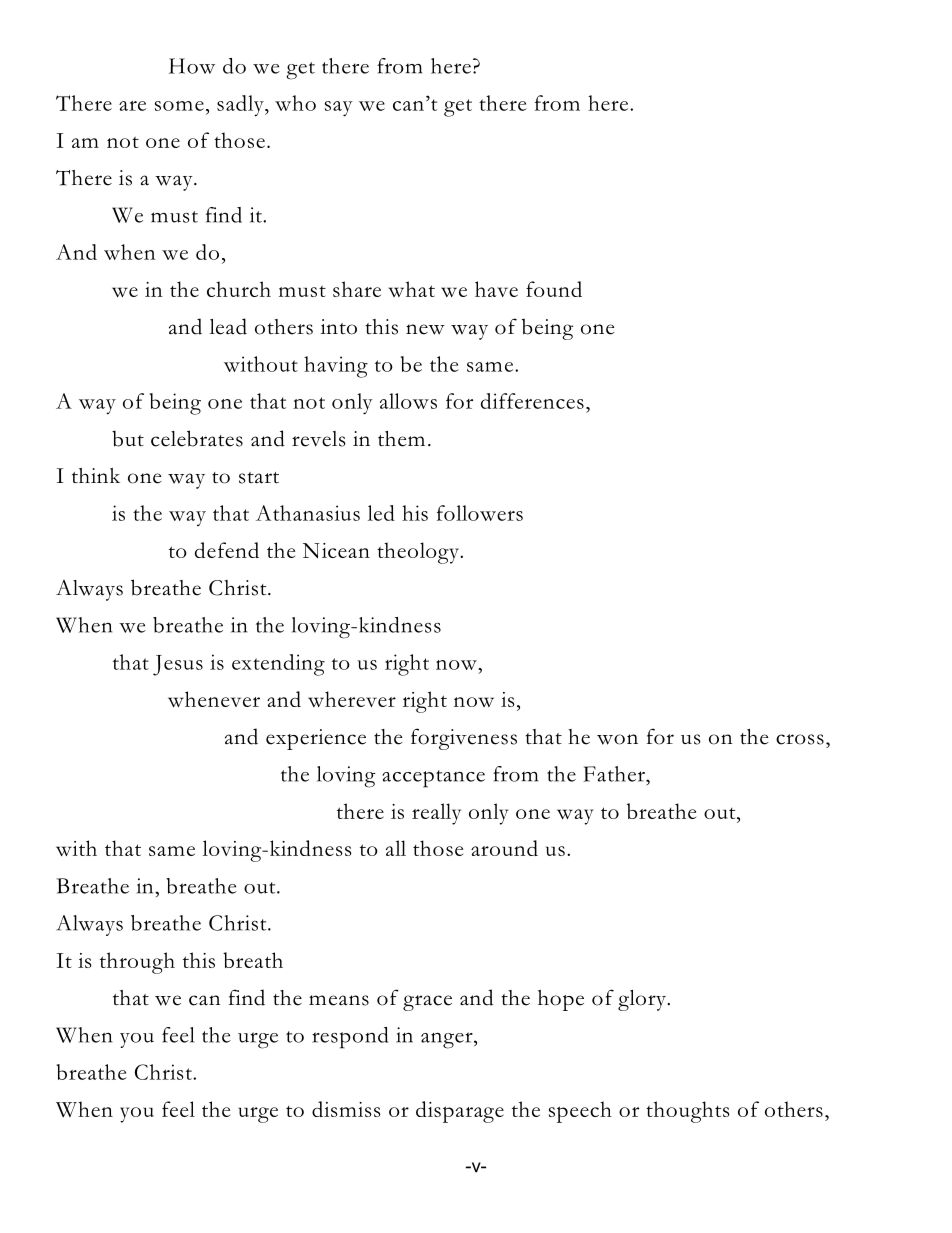 The width and height of the screenshot is (952, 1233). What do you see at coordinates (800, 739) in the screenshot?
I see `cross` at bounding box center [800, 739].
